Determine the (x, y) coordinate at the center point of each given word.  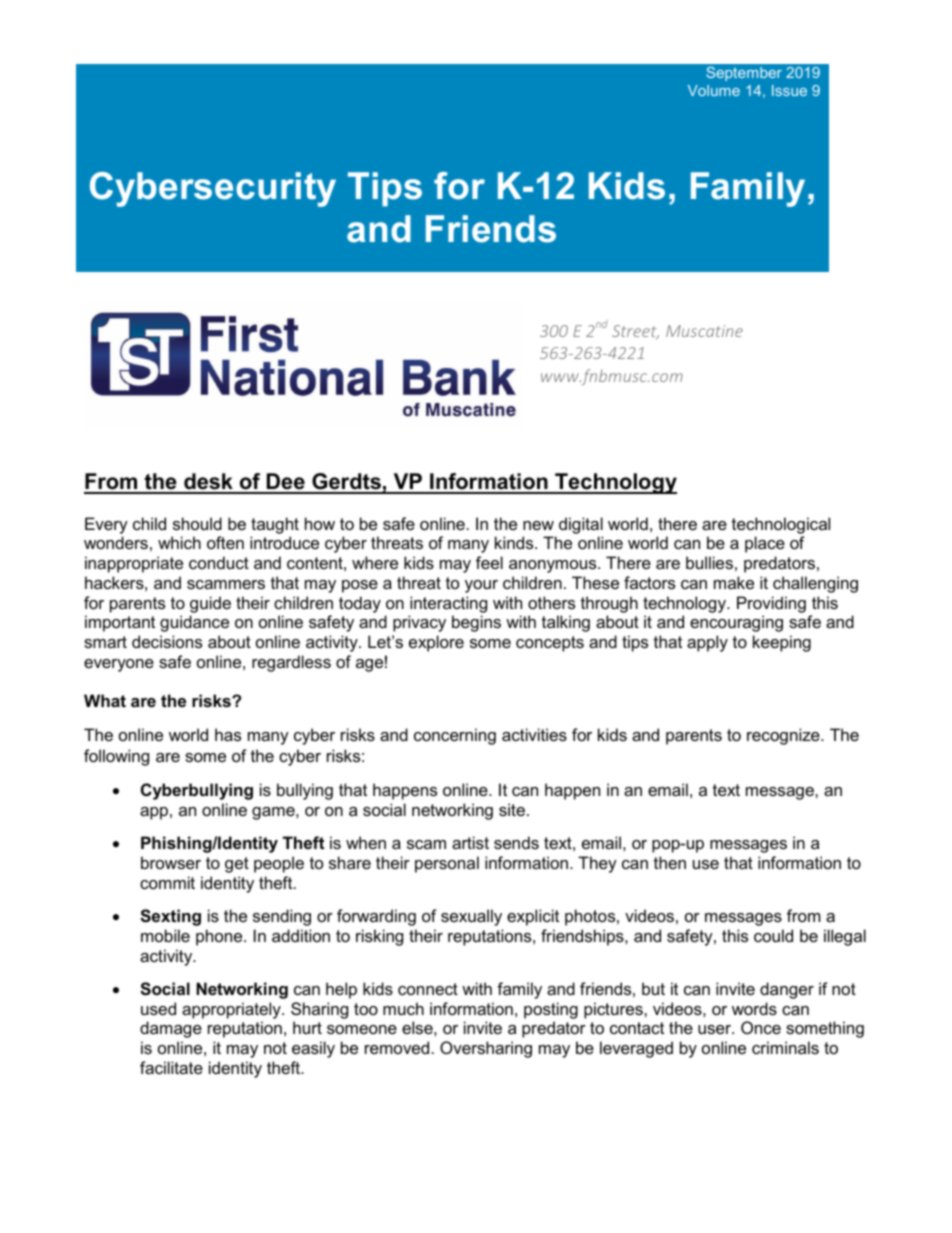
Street (635, 332)
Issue (789, 90)
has (228, 734)
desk (208, 483)
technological (781, 525)
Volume (714, 90)
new (538, 525)
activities (534, 734)
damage (171, 1029)
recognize (784, 736)
